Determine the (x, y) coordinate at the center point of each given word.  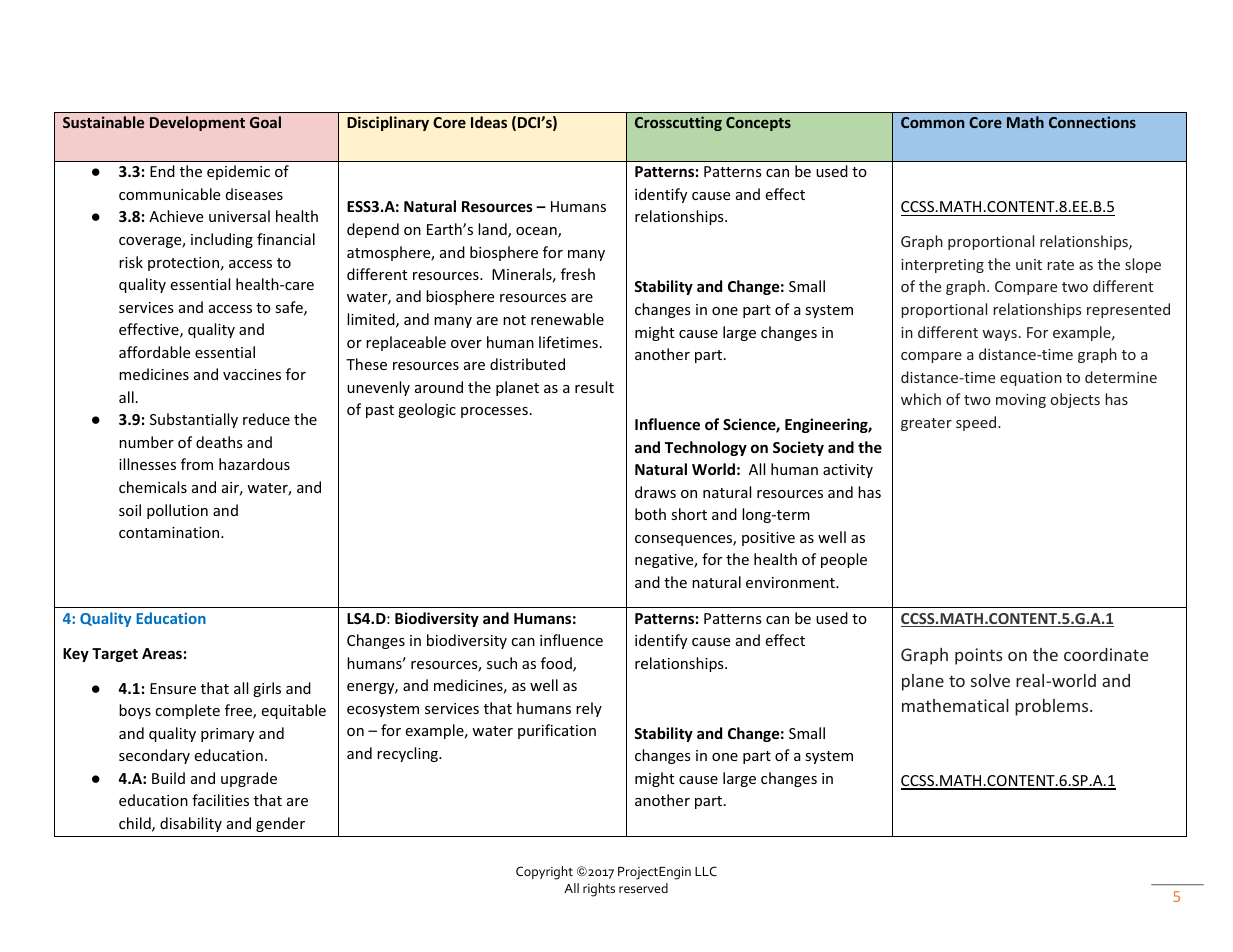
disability (191, 824)
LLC (706, 871)
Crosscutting (678, 123)
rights (599, 890)
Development (197, 123)
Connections (1092, 122)
